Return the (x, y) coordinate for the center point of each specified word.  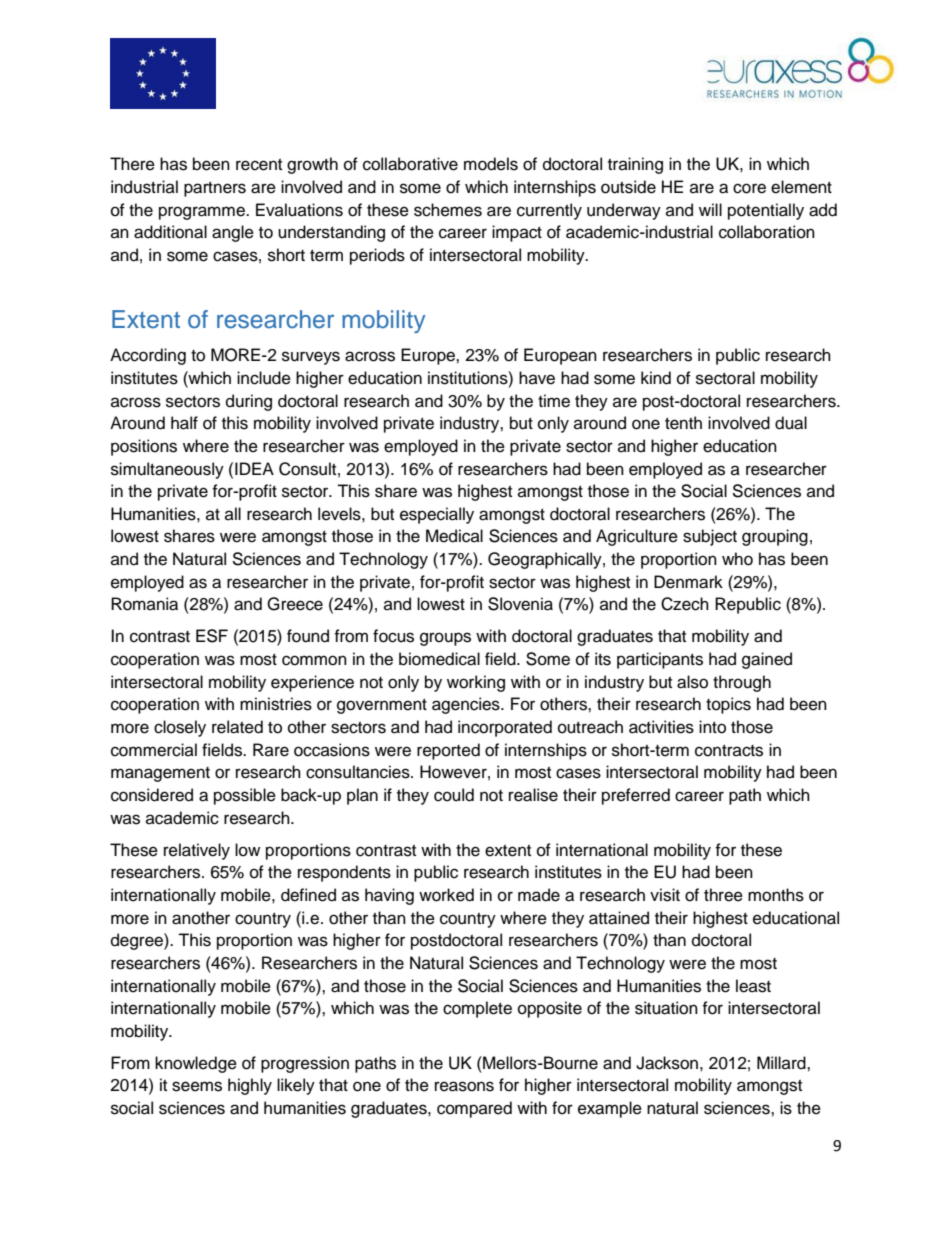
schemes (448, 210)
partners (215, 189)
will (710, 209)
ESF (212, 636)
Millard (782, 1063)
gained (767, 660)
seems (197, 1086)
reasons (464, 1086)
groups (445, 639)
